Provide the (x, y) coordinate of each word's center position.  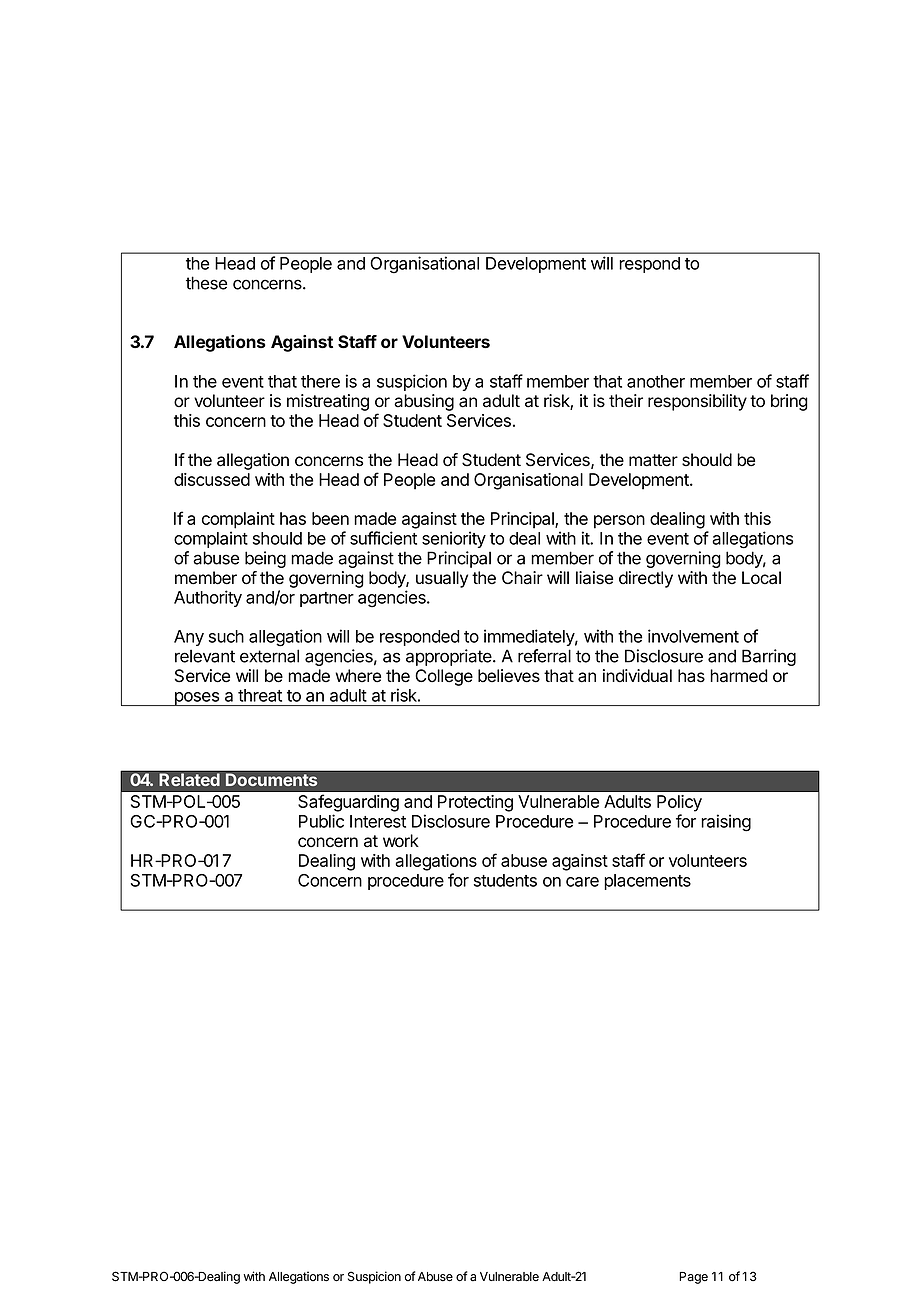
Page (693, 1278)
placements (647, 882)
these (206, 283)
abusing (424, 402)
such (226, 636)
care (582, 882)
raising (726, 823)
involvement (693, 636)
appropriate (450, 657)
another (656, 381)
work (401, 841)
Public (321, 821)
